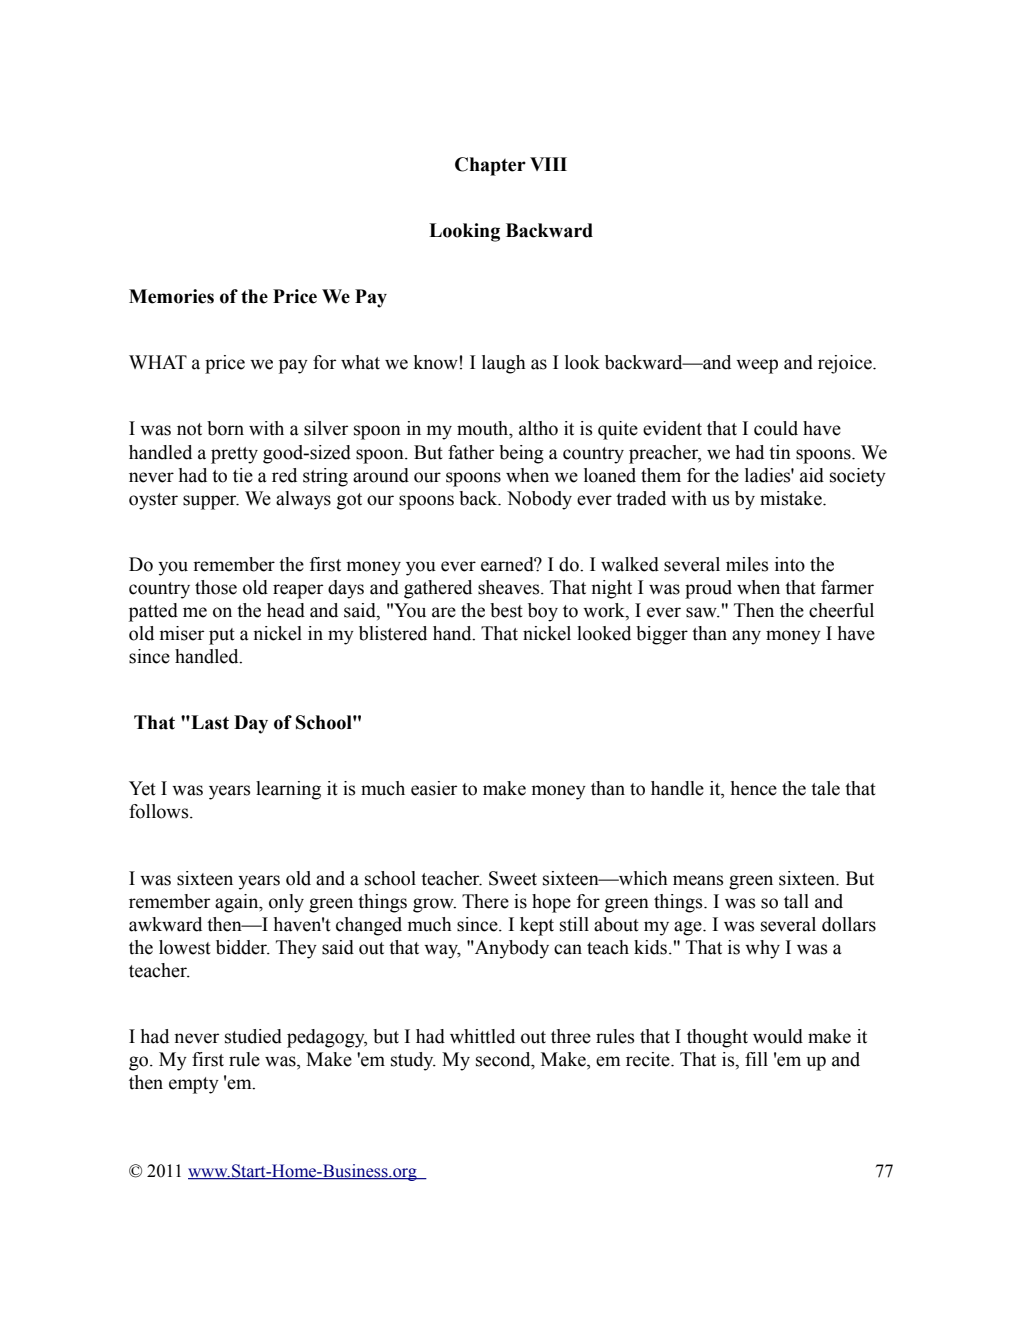  I want to click on mistake, so click(792, 498).
